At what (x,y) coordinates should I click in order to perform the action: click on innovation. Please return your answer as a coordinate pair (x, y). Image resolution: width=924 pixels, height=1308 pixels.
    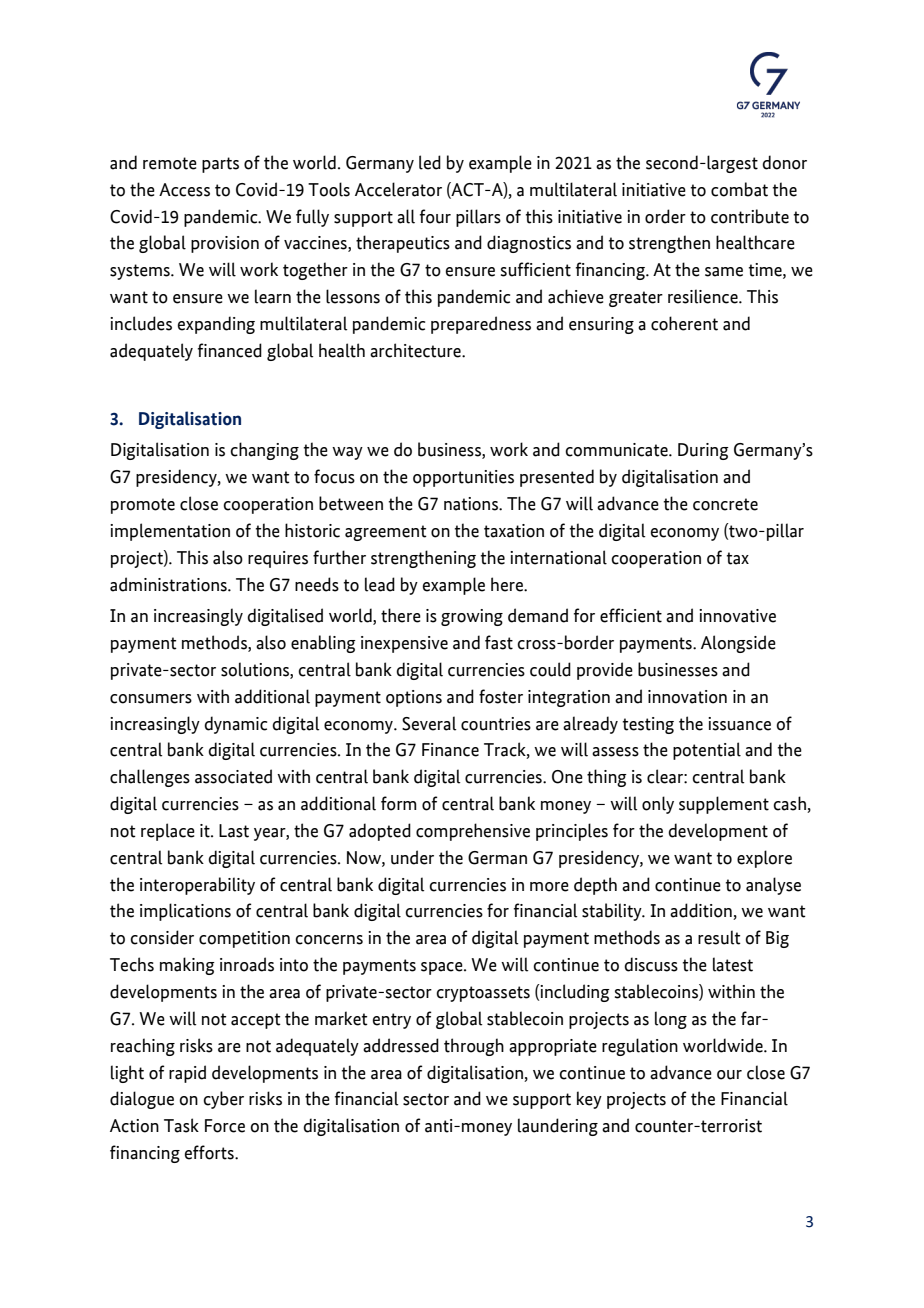
    Looking at the image, I should click on (687, 697).
